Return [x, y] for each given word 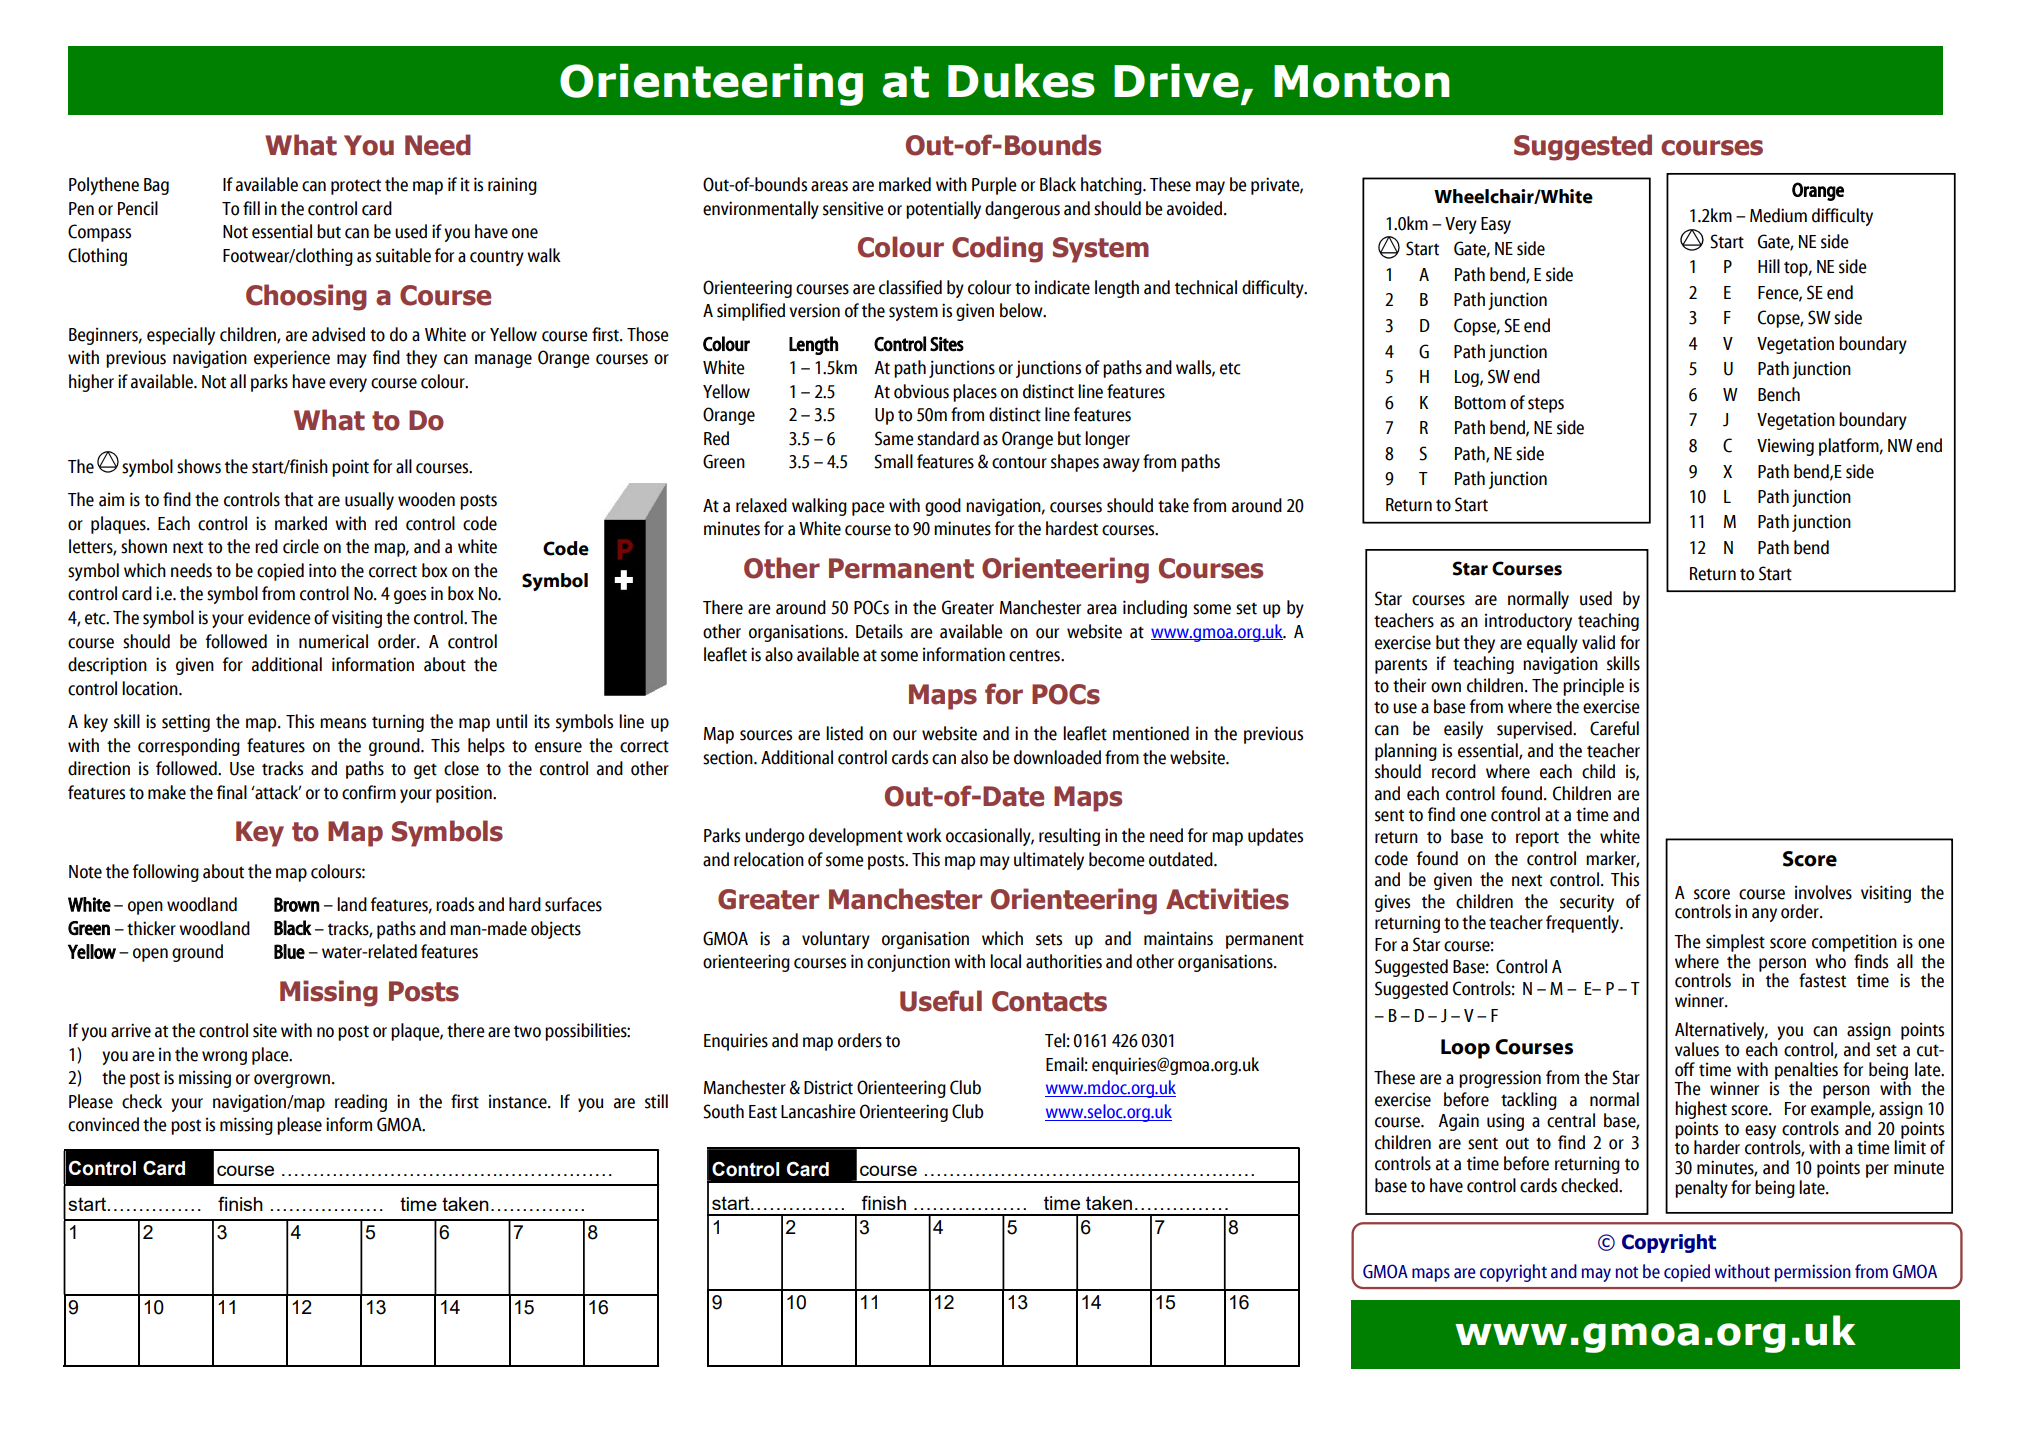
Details [879, 631]
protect [356, 187]
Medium [1778, 215]
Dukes [1021, 80]
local [1005, 961]
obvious [921, 391]
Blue [289, 951]
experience [292, 359]
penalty [1701, 1189]
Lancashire [818, 1111]
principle [1593, 687]
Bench [1779, 394]
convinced [103, 1124]
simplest [1735, 943]
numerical [333, 641]
